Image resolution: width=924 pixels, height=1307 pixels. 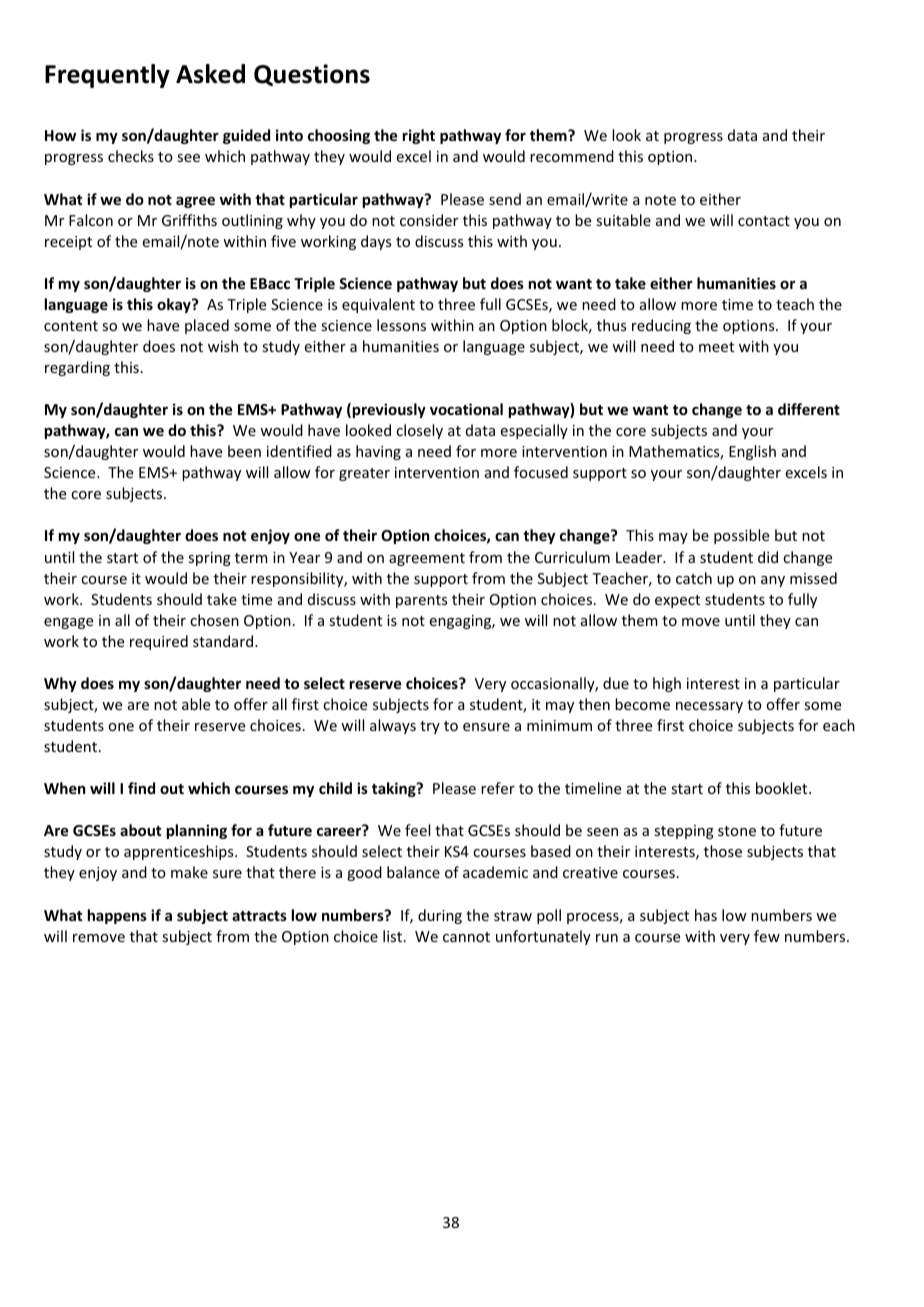 What do you see at coordinates (159, 642) in the image?
I see `required` at bounding box center [159, 642].
